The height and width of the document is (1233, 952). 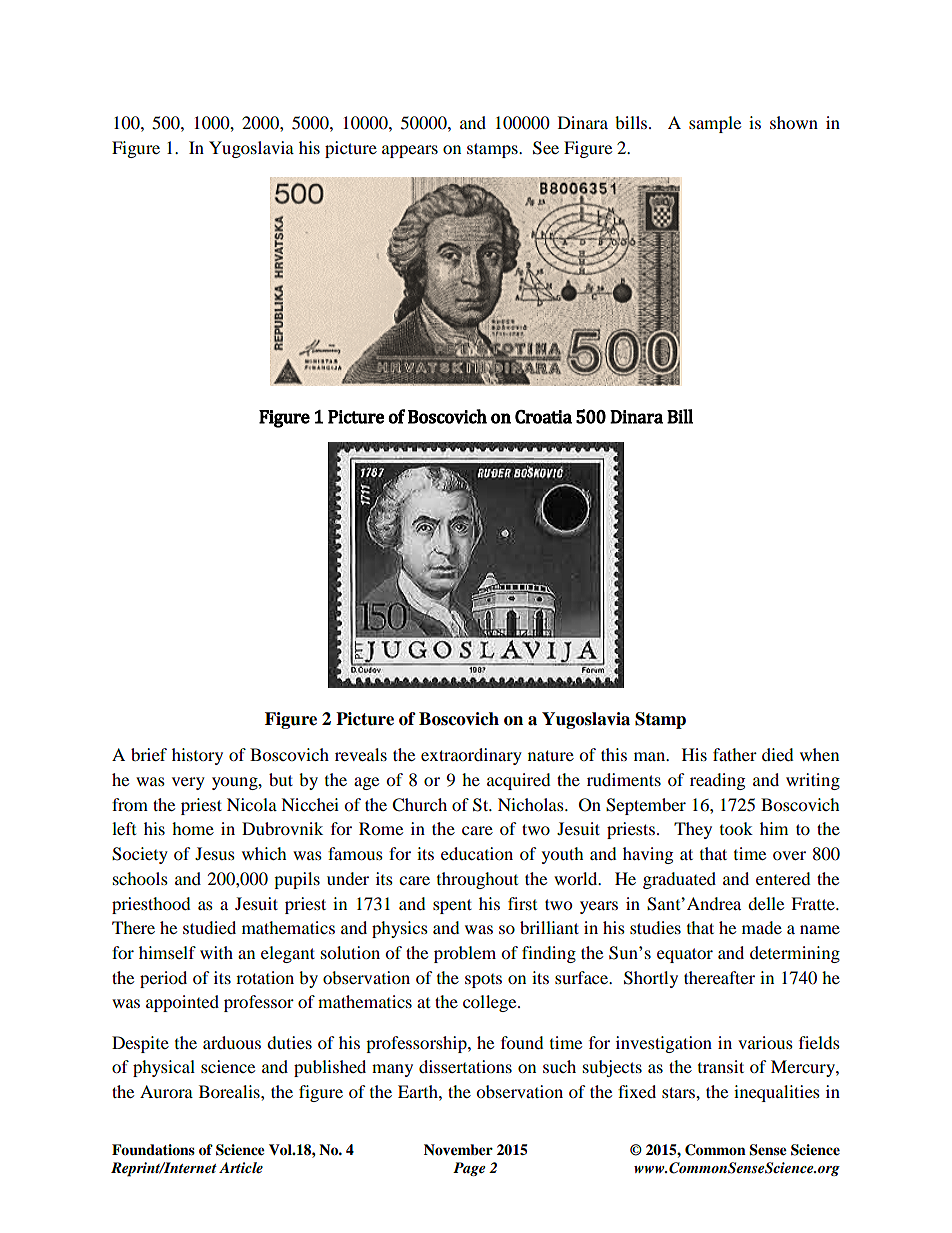 What do you see at coordinates (766, 903) in the document?
I see `delle` at bounding box center [766, 903].
